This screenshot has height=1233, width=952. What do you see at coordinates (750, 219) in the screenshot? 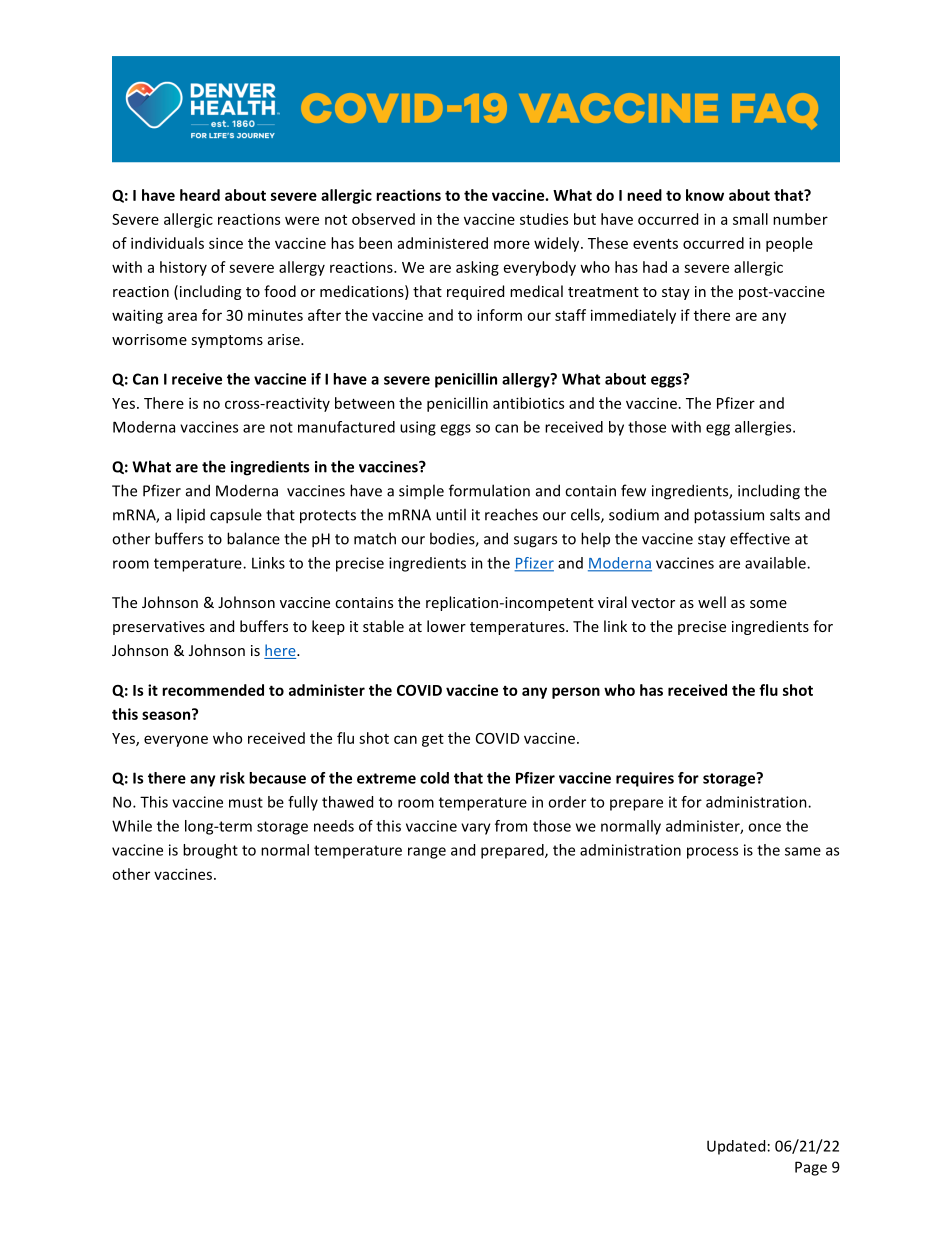
I see `small` at bounding box center [750, 219].
